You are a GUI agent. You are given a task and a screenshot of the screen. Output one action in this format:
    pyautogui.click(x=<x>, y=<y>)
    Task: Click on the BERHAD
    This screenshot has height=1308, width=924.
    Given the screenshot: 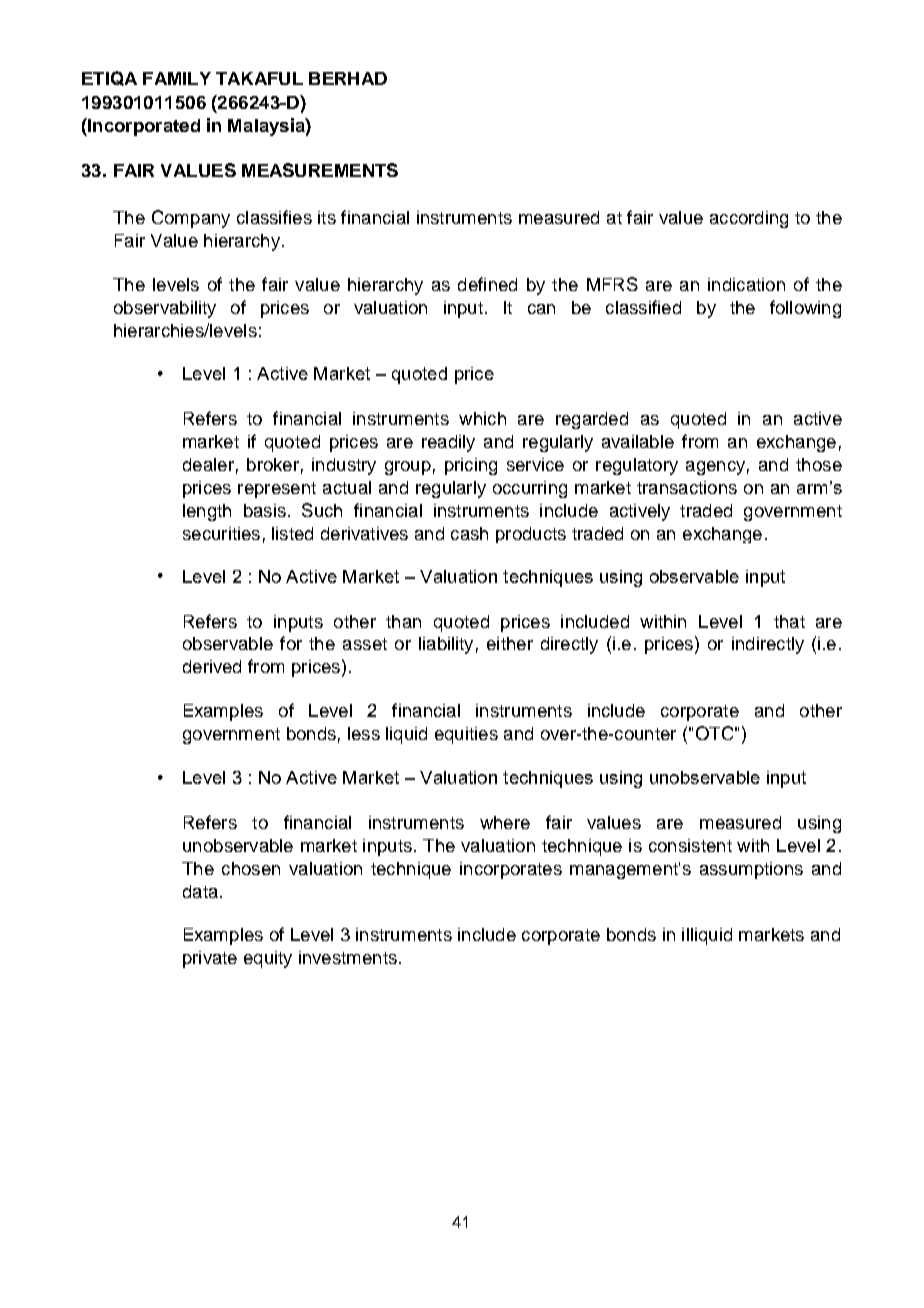 What is the action you would take?
    pyautogui.click(x=348, y=78)
